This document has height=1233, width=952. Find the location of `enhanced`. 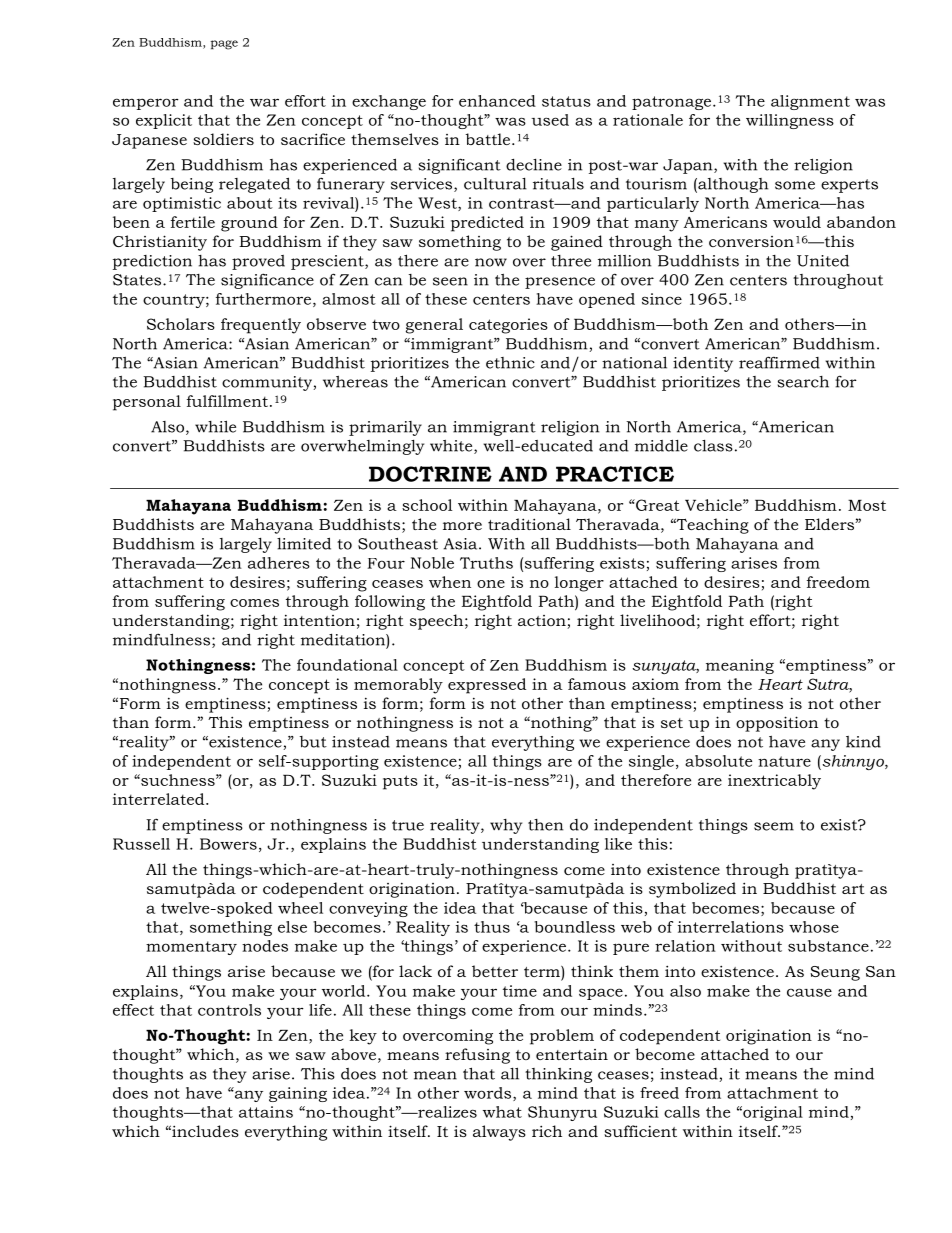

enhanced is located at coordinates (497, 101).
